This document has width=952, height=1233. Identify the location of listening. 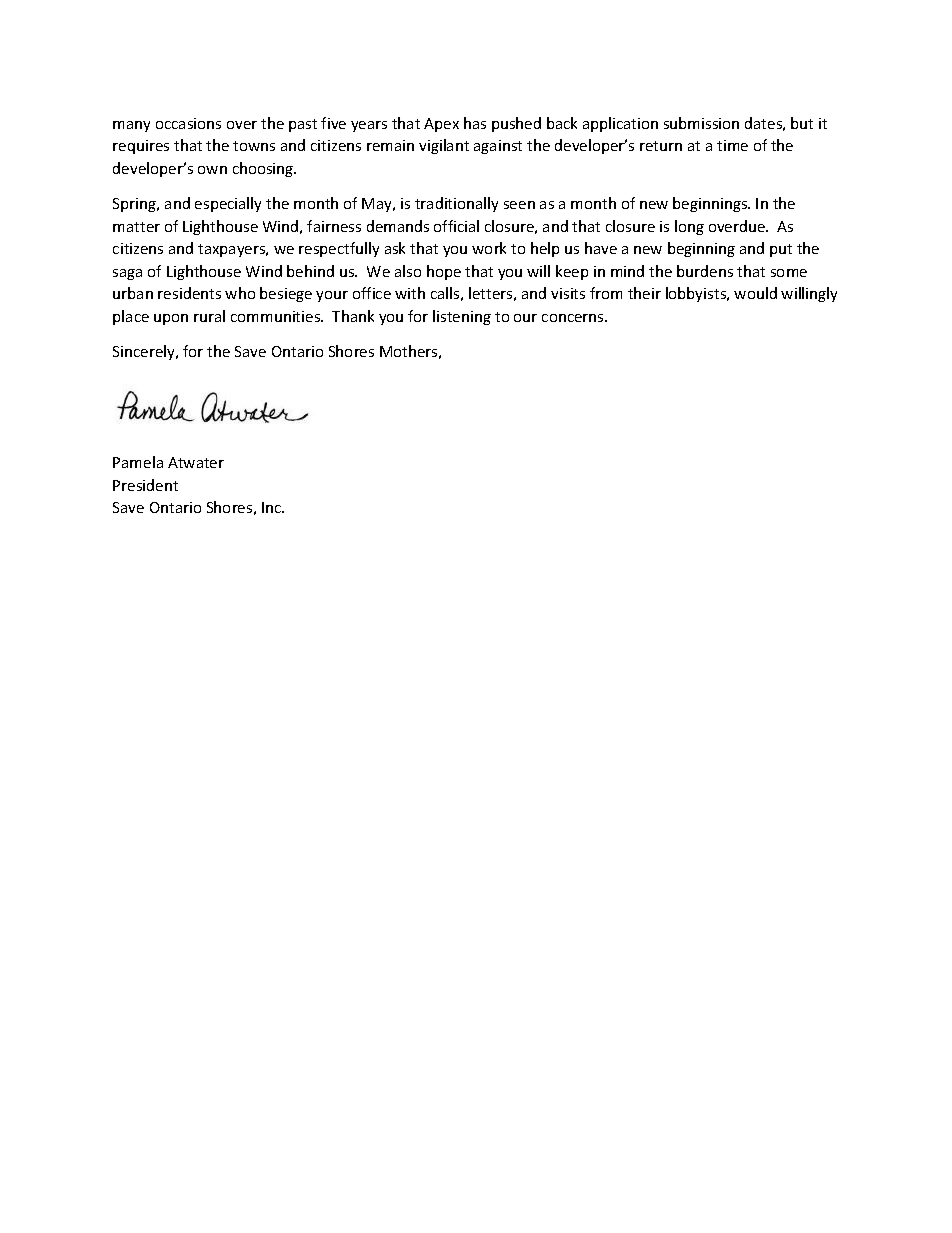
(462, 317).
